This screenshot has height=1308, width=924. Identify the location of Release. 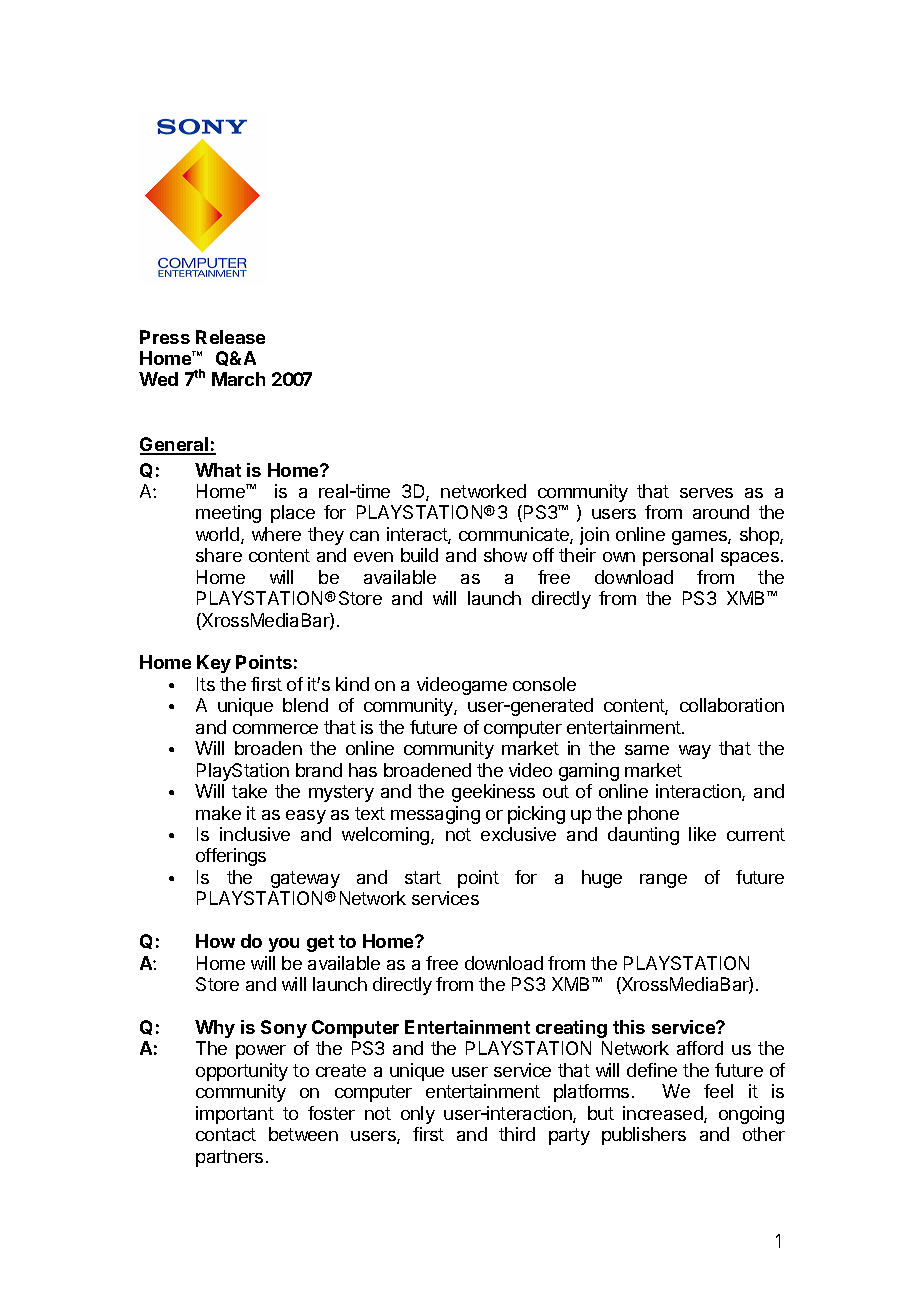
(230, 337).
